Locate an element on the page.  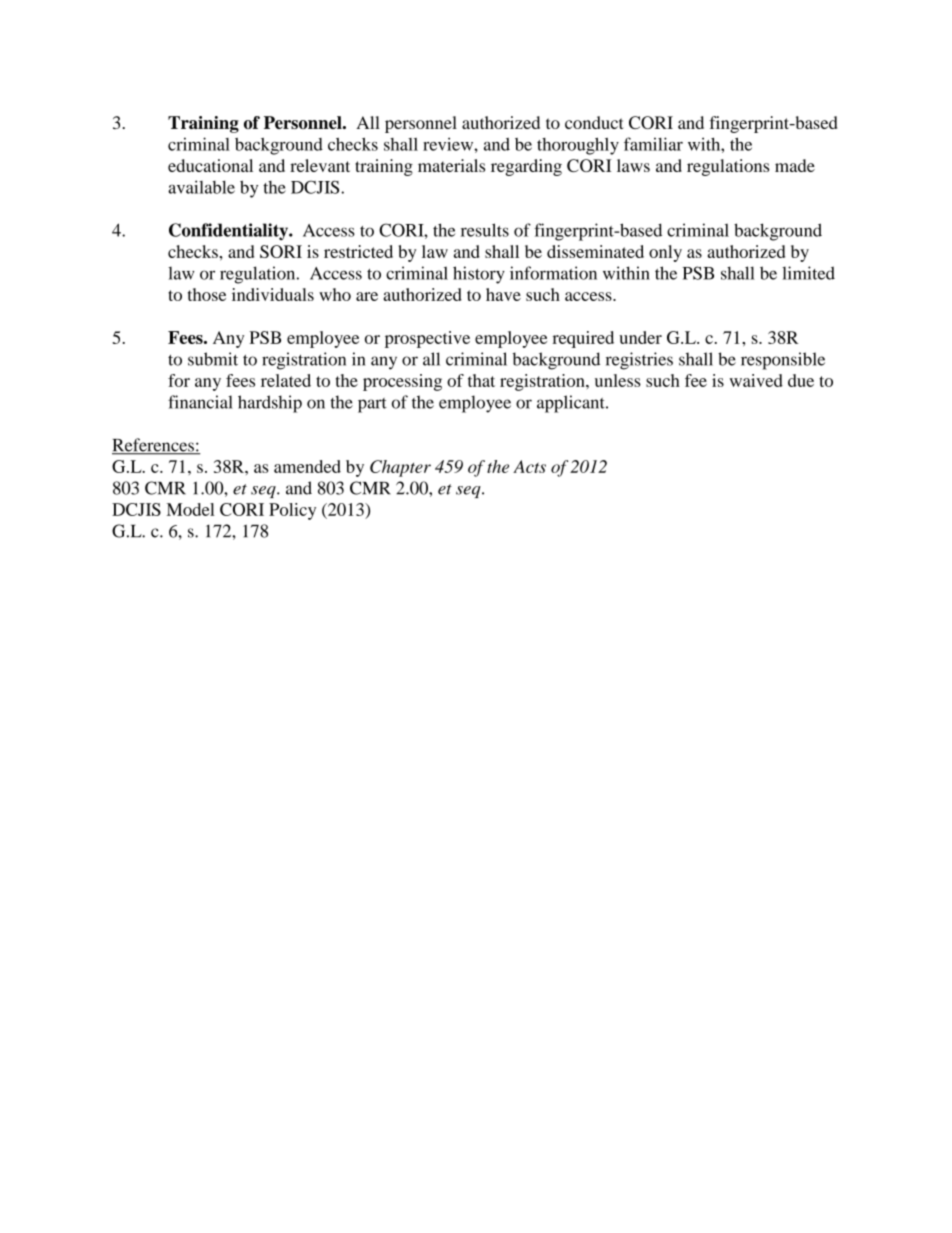
waived is located at coordinates (756, 380).
